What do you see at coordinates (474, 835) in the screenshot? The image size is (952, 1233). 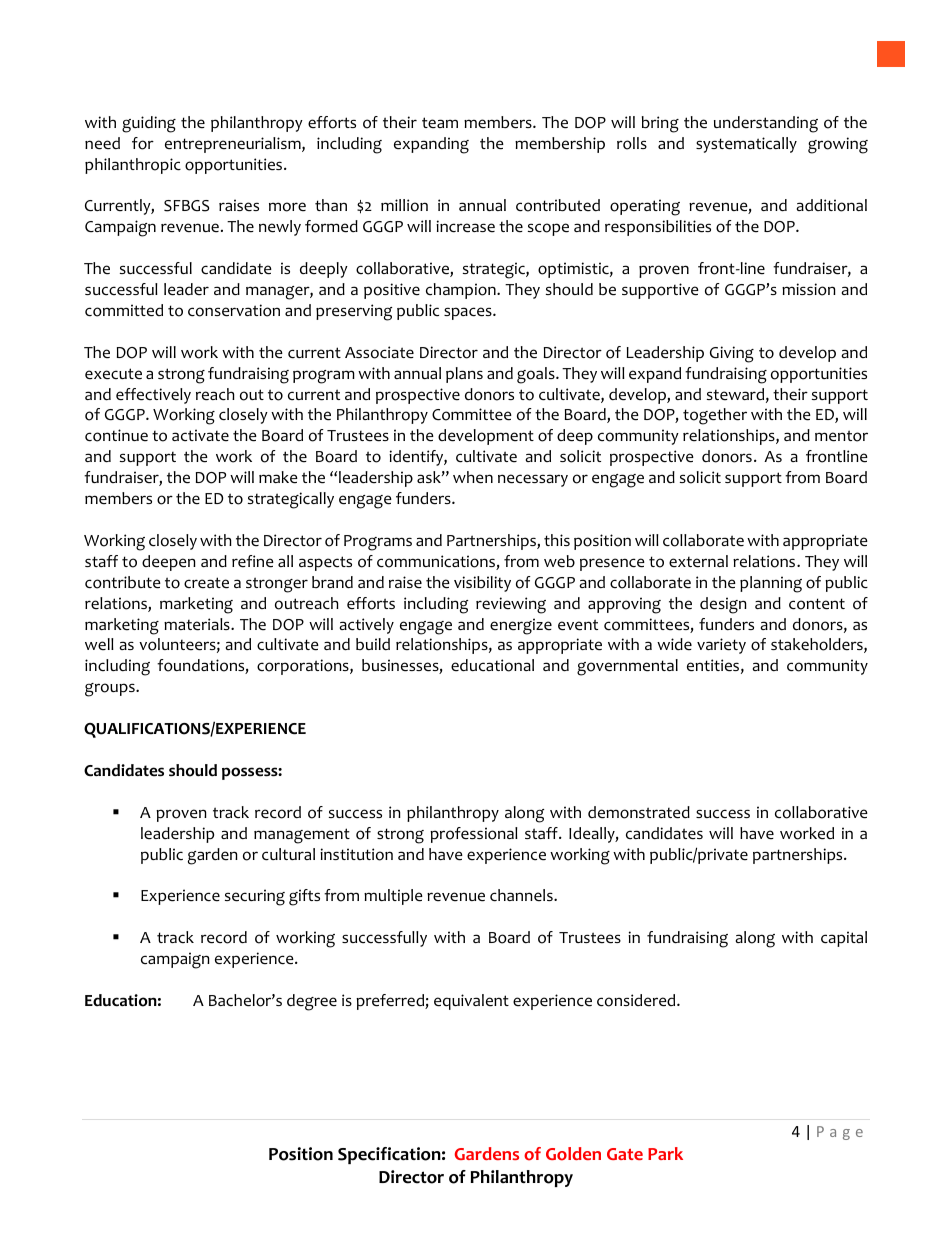 I see `professional` at bounding box center [474, 835].
